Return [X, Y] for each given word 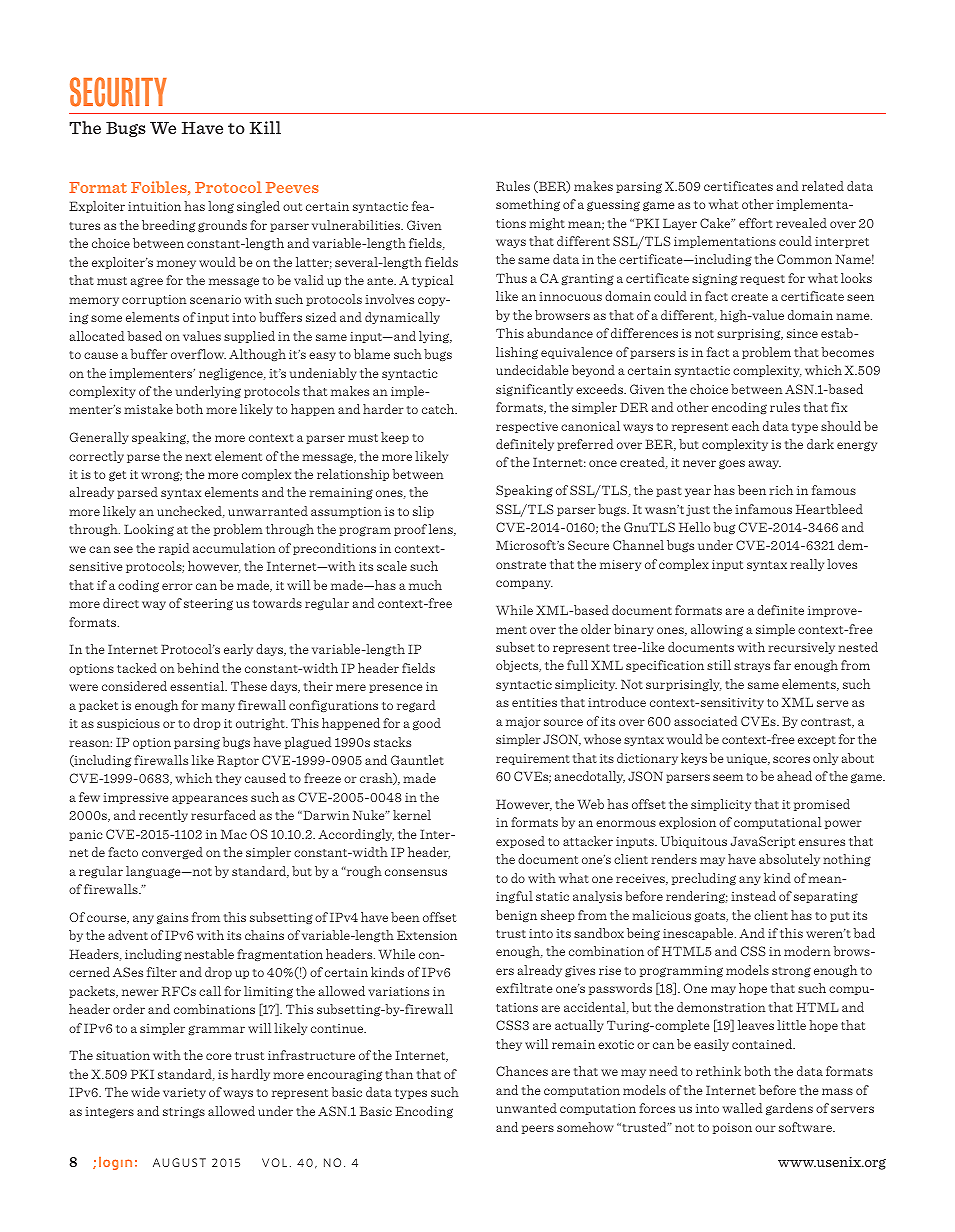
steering [208, 604]
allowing [717, 630]
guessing [613, 205]
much [425, 585]
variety [184, 1093]
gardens [789, 1109]
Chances [522, 1071]
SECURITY [118, 92]
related [823, 186]
